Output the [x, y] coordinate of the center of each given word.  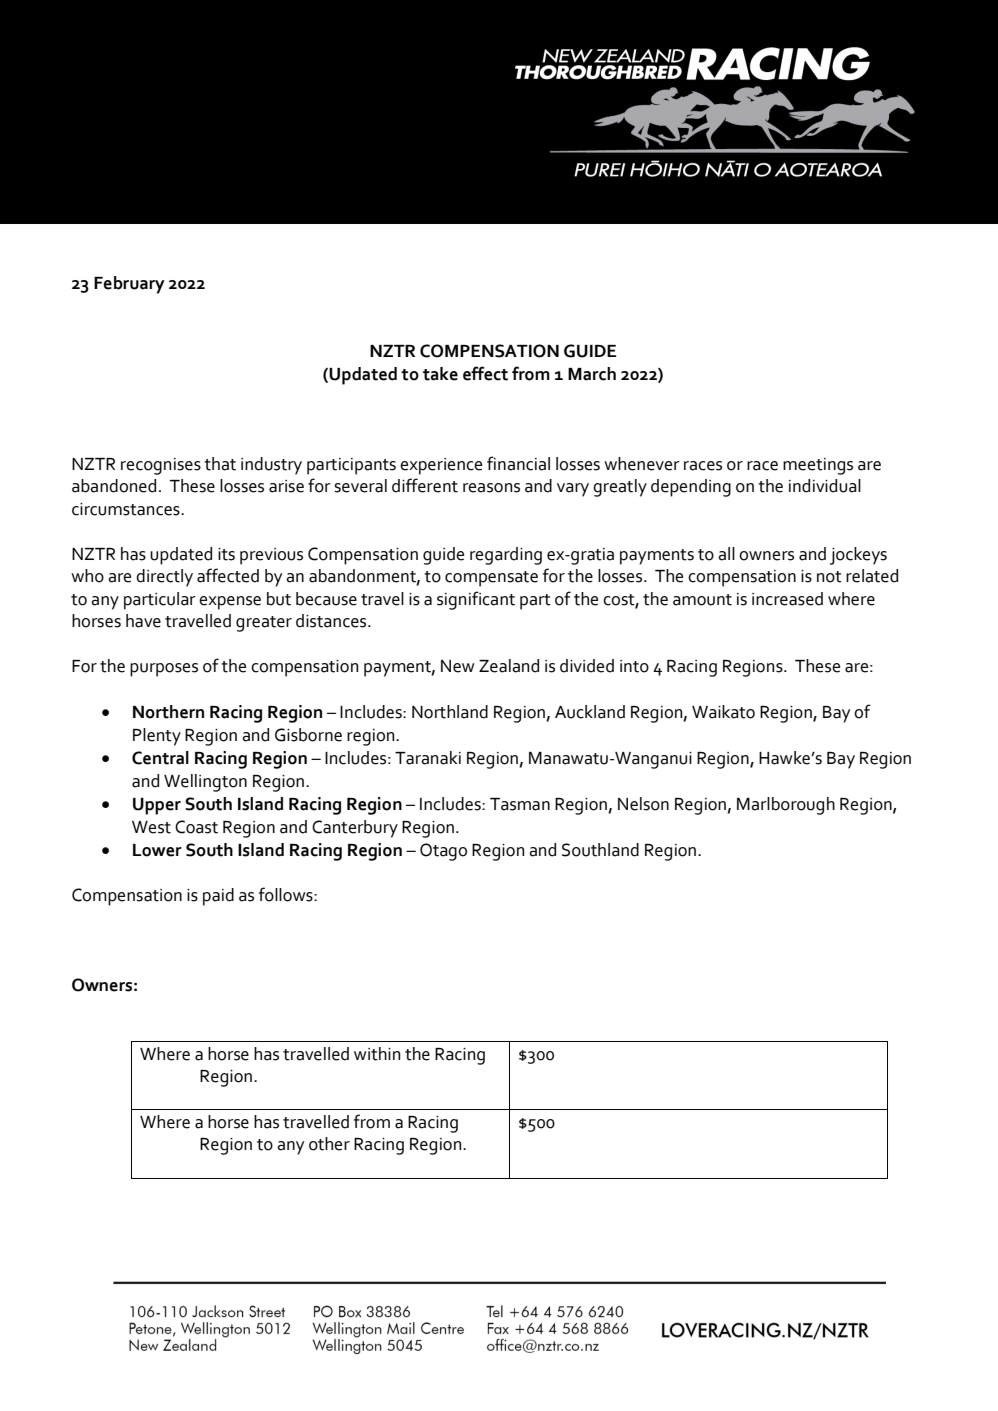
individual [825, 486]
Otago [443, 852]
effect [485, 373]
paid [218, 897]
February [129, 285]
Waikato [723, 712]
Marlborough [786, 806]
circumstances [127, 509]
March [592, 374]
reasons [491, 488]
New [458, 666]
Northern [168, 712]
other [329, 1144]
